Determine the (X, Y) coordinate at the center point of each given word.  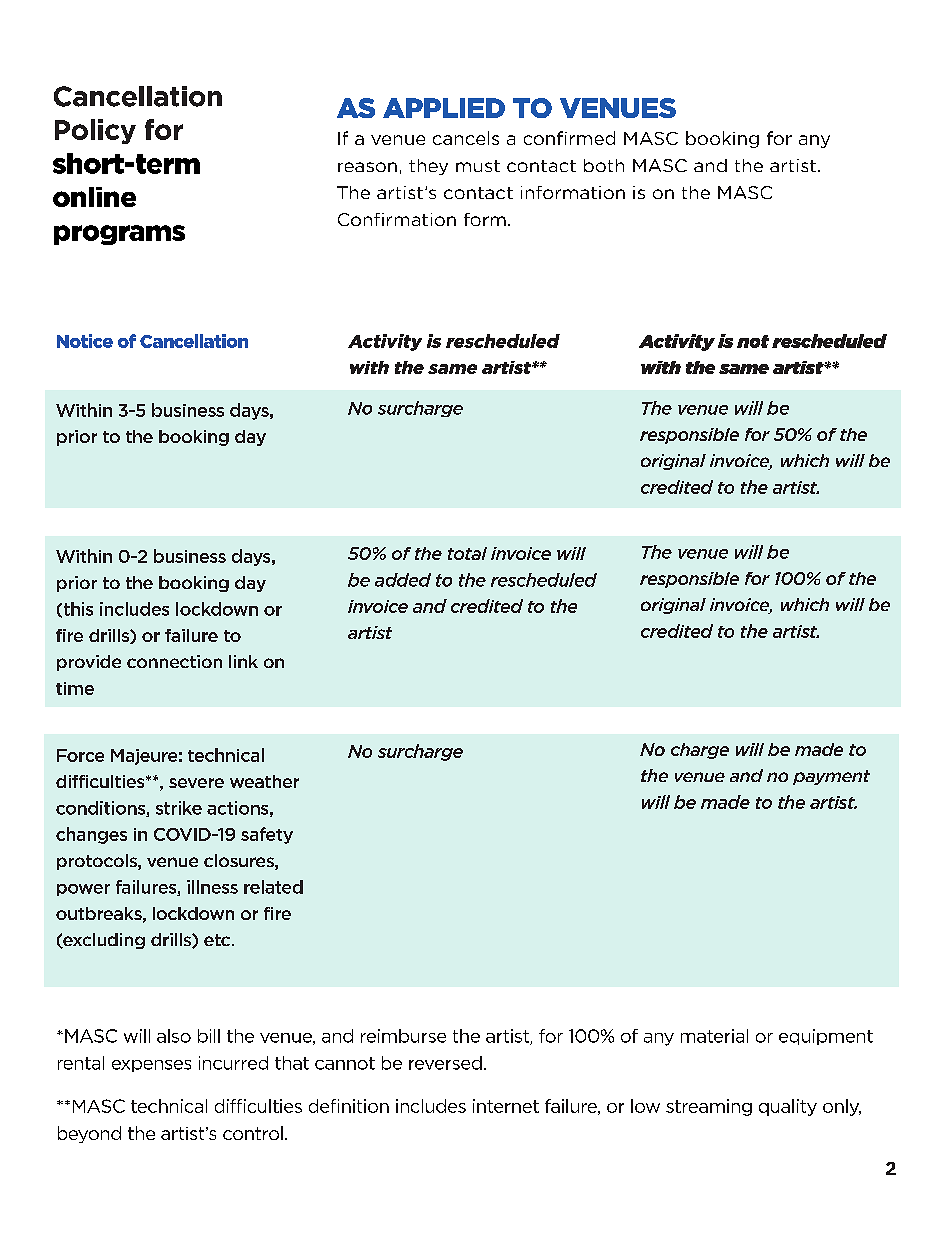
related (273, 887)
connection (174, 661)
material (714, 1036)
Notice (85, 341)
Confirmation (397, 219)
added (403, 580)
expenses (151, 1066)
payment (831, 777)
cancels (466, 138)
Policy (95, 131)
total (467, 553)
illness (212, 887)
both (604, 165)
